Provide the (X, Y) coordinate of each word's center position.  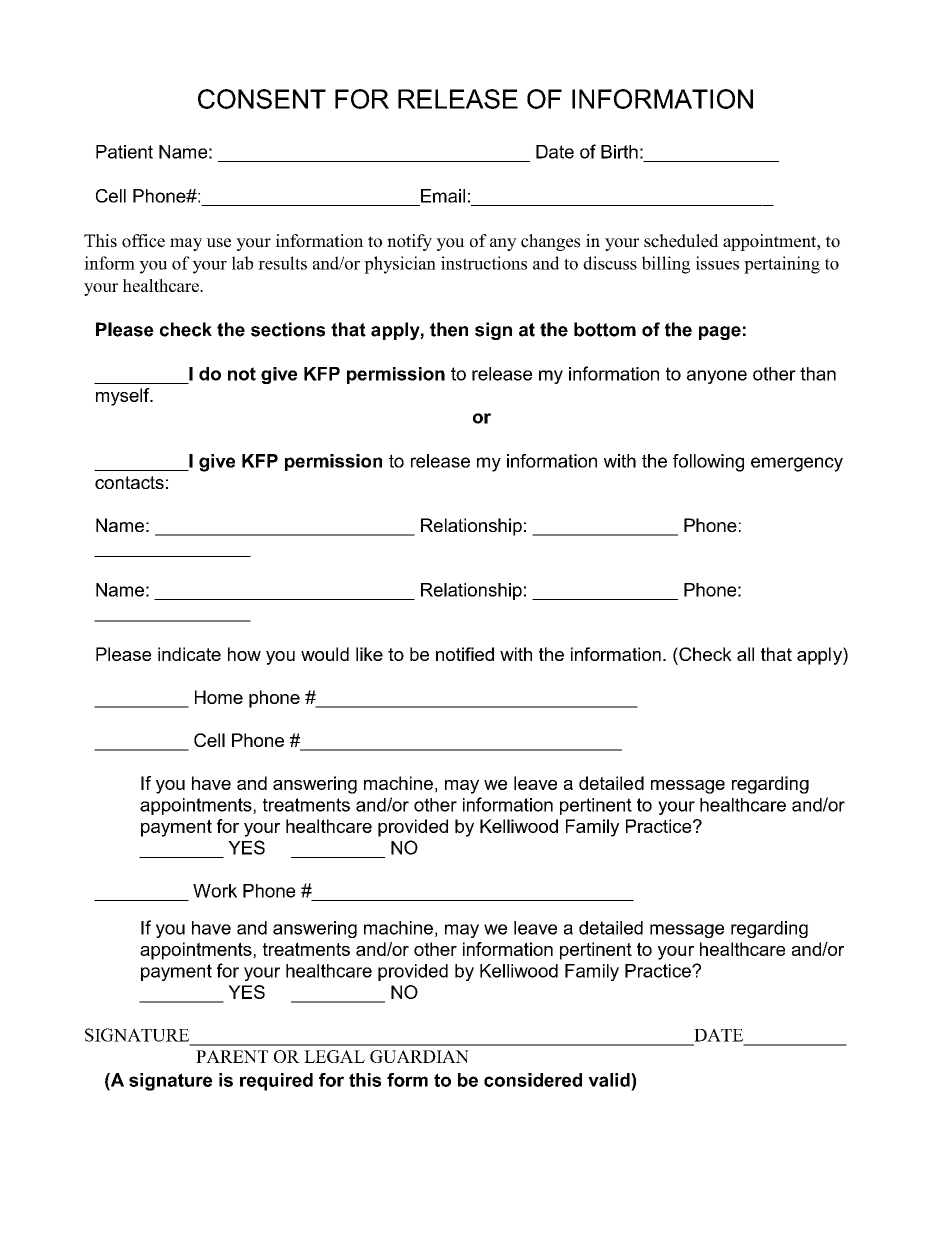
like (369, 654)
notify (409, 242)
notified (465, 654)
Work (215, 891)
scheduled (681, 241)
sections (288, 329)
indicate (189, 654)
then (449, 329)
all (745, 654)
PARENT (232, 1056)
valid (610, 1080)
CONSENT (262, 99)
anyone (717, 377)
